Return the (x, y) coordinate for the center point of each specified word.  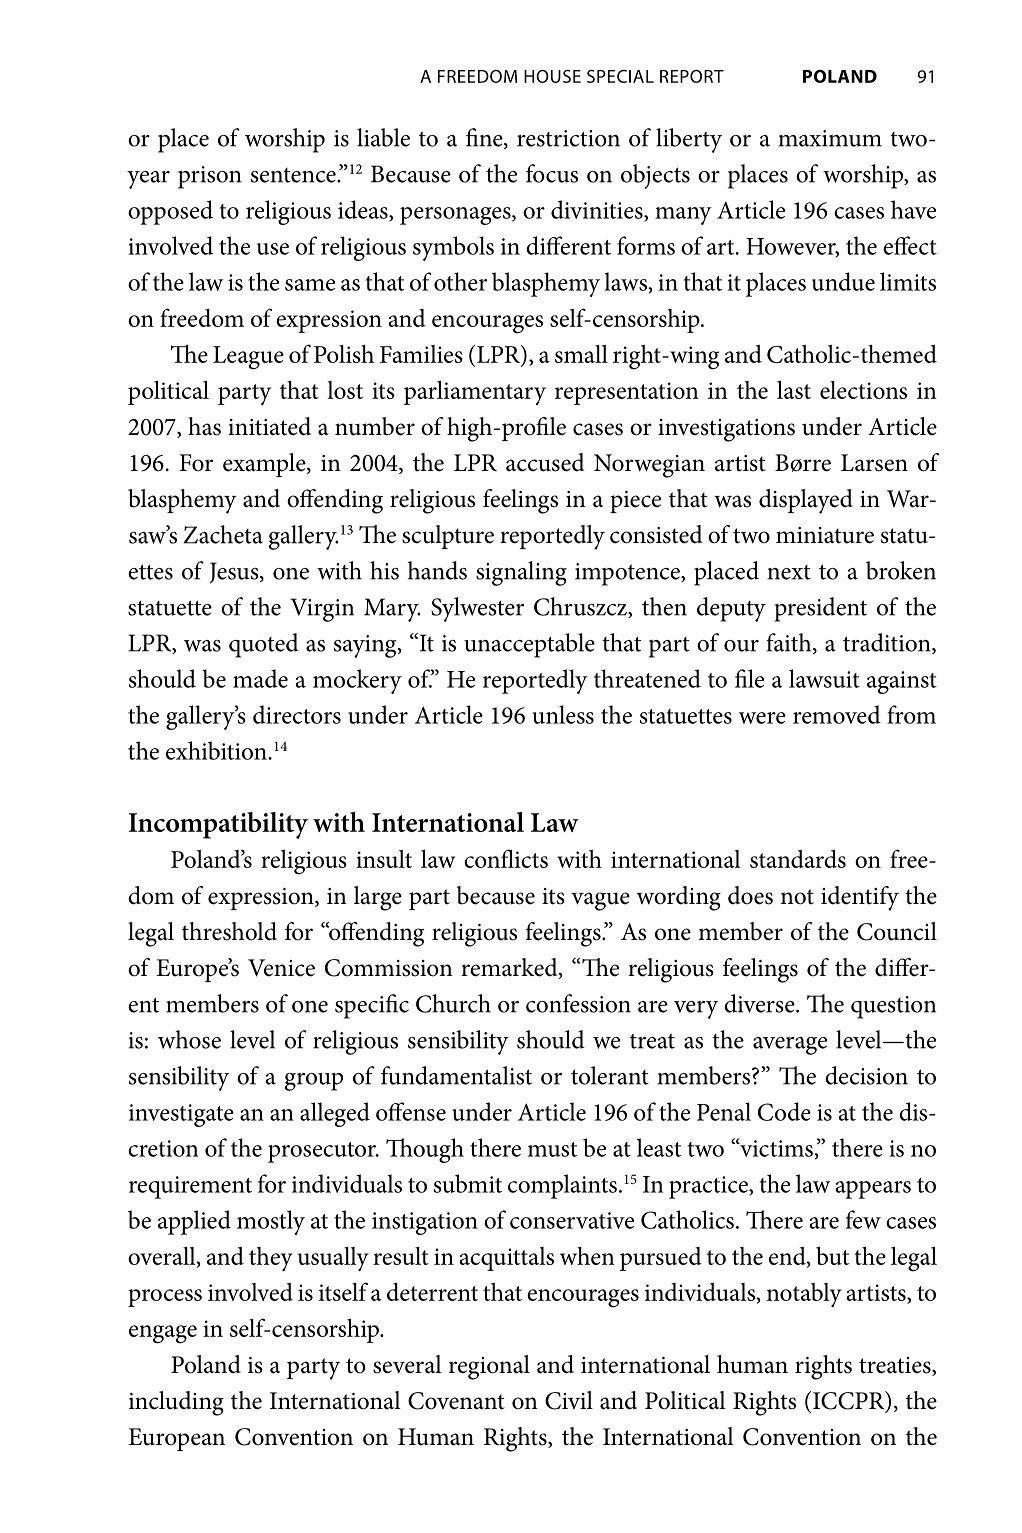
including (176, 1403)
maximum (830, 138)
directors (297, 714)
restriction (568, 138)
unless (563, 714)
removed (837, 714)
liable (383, 137)
